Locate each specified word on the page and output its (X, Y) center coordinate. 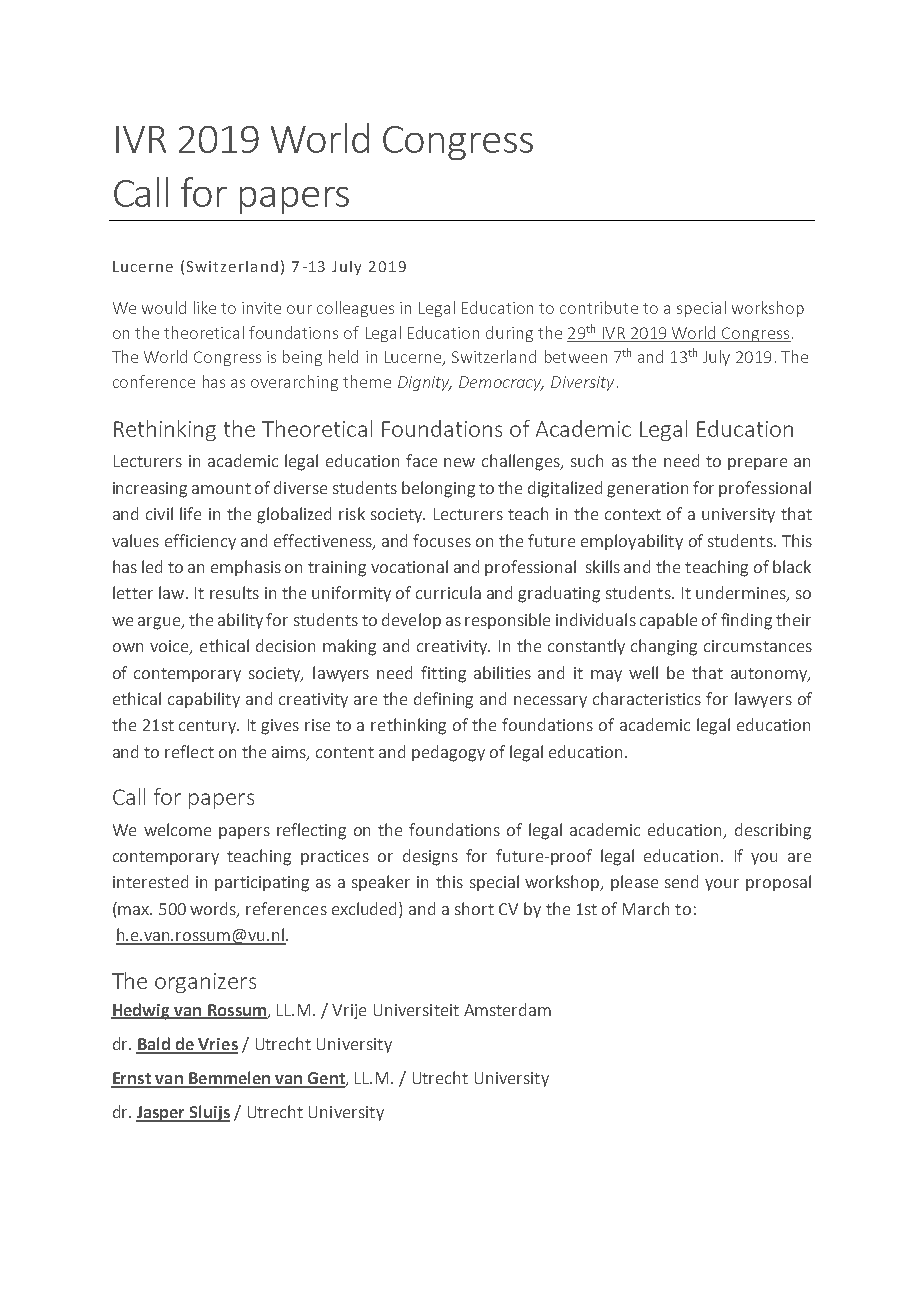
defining (443, 700)
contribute (599, 307)
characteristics (647, 698)
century (208, 727)
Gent (326, 1079)
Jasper (162, 1114)
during (509, 334)
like (205, 307)
